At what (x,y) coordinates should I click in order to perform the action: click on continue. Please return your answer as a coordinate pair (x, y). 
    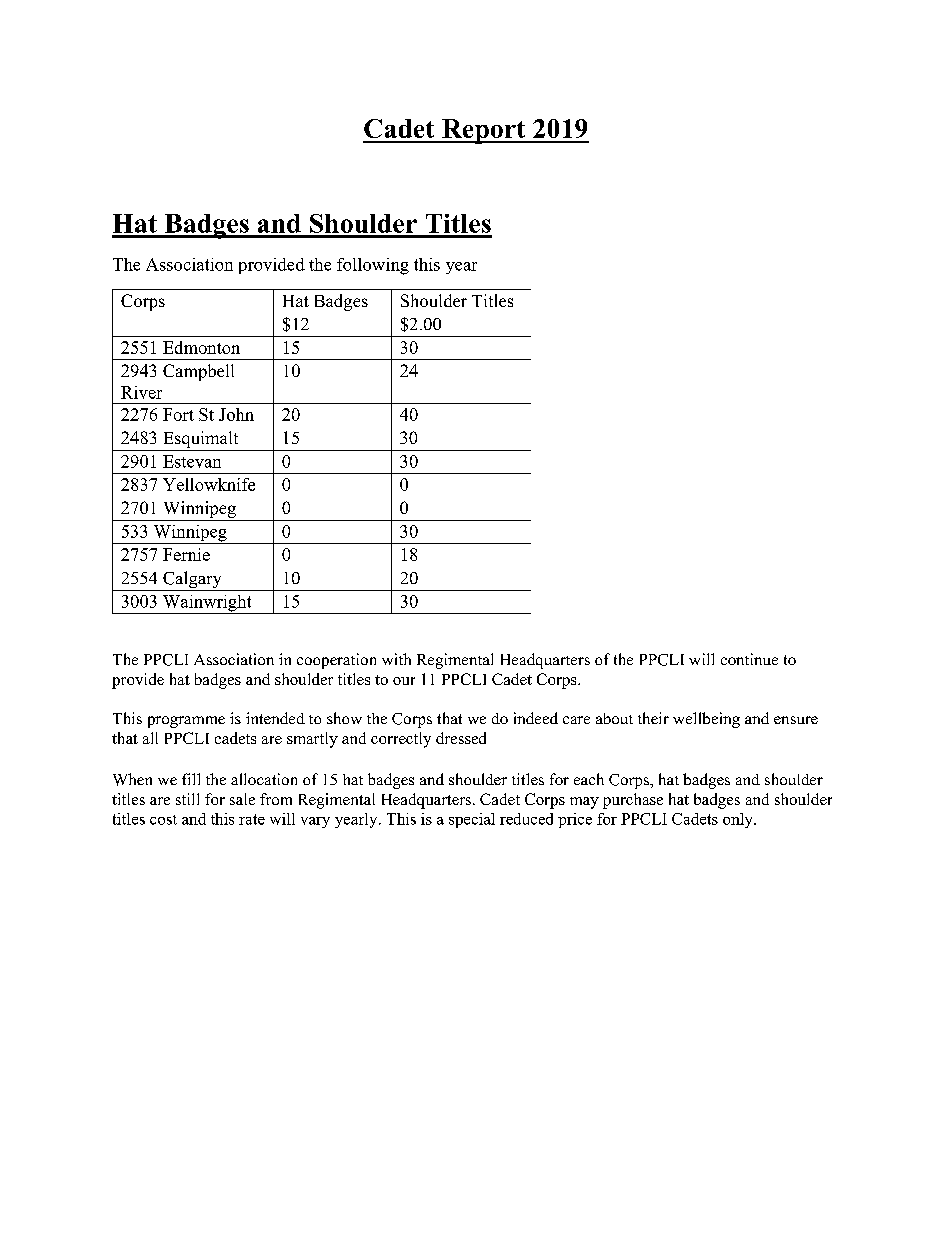
    Looking at the image, I should click on (749, 659).
